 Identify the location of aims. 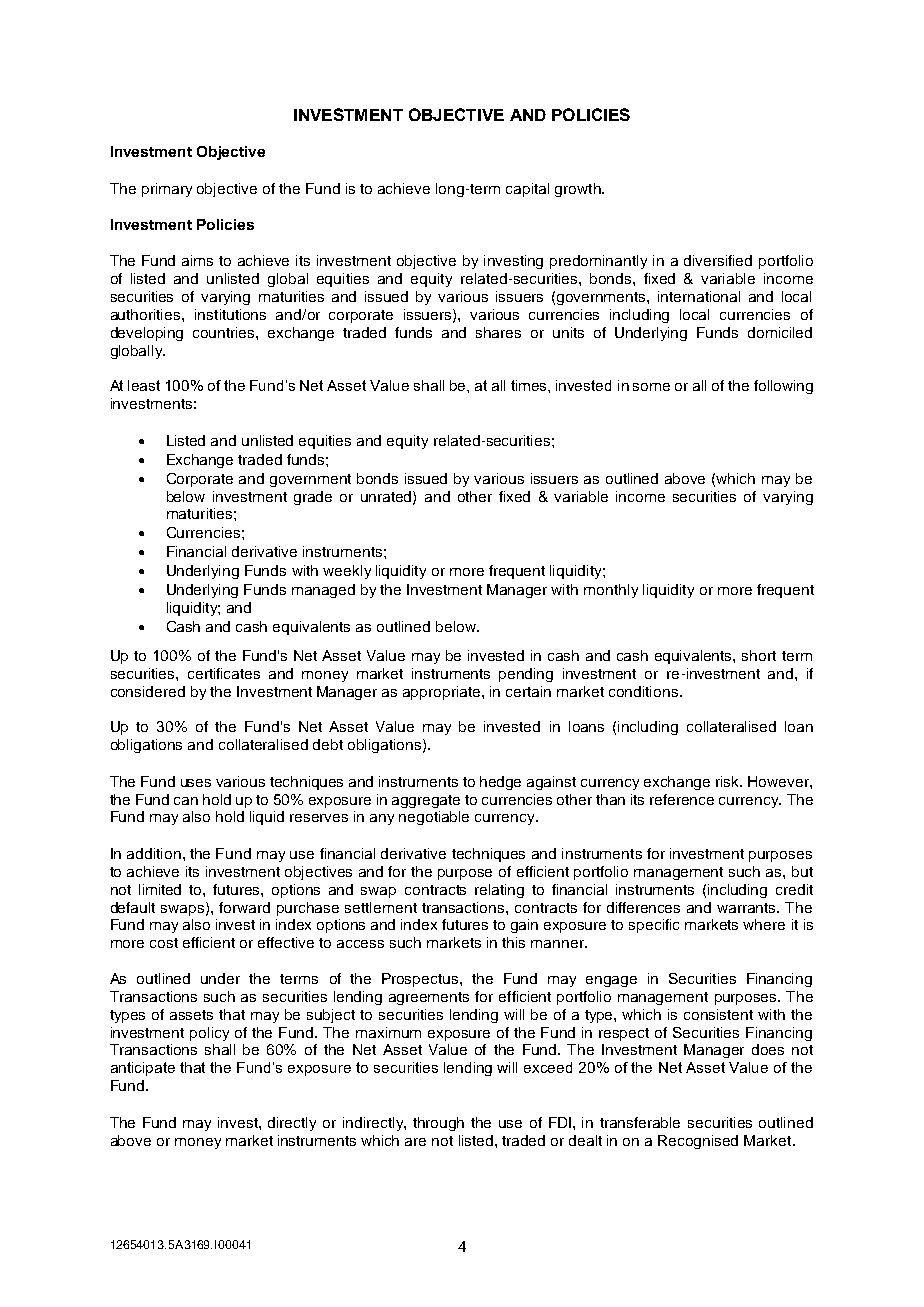
(197, 260).
